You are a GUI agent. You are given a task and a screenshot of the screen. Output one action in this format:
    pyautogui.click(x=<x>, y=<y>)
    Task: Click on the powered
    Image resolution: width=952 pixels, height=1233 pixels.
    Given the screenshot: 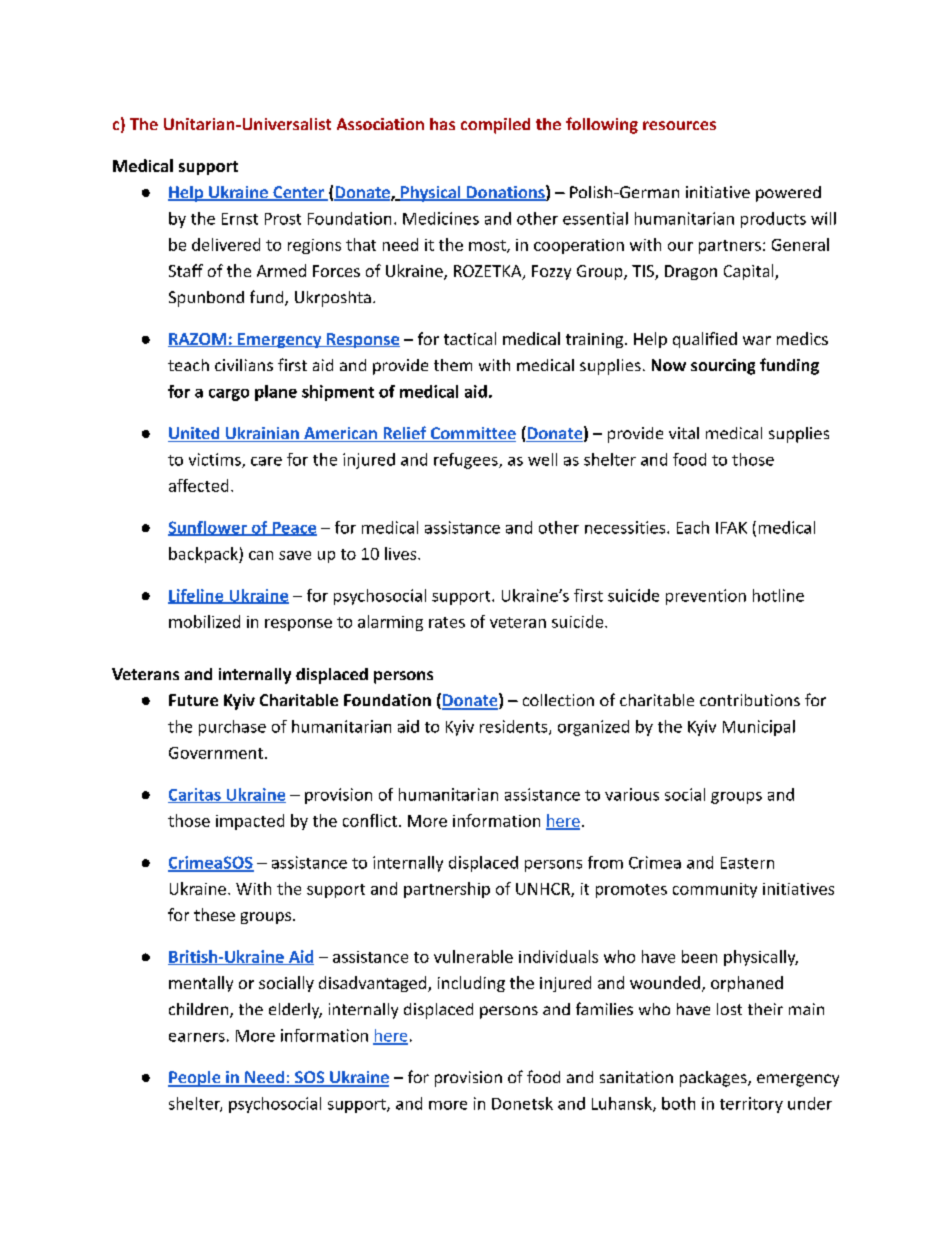 What is the action you would take?
    pyautogui.click(x=788, y=194)
